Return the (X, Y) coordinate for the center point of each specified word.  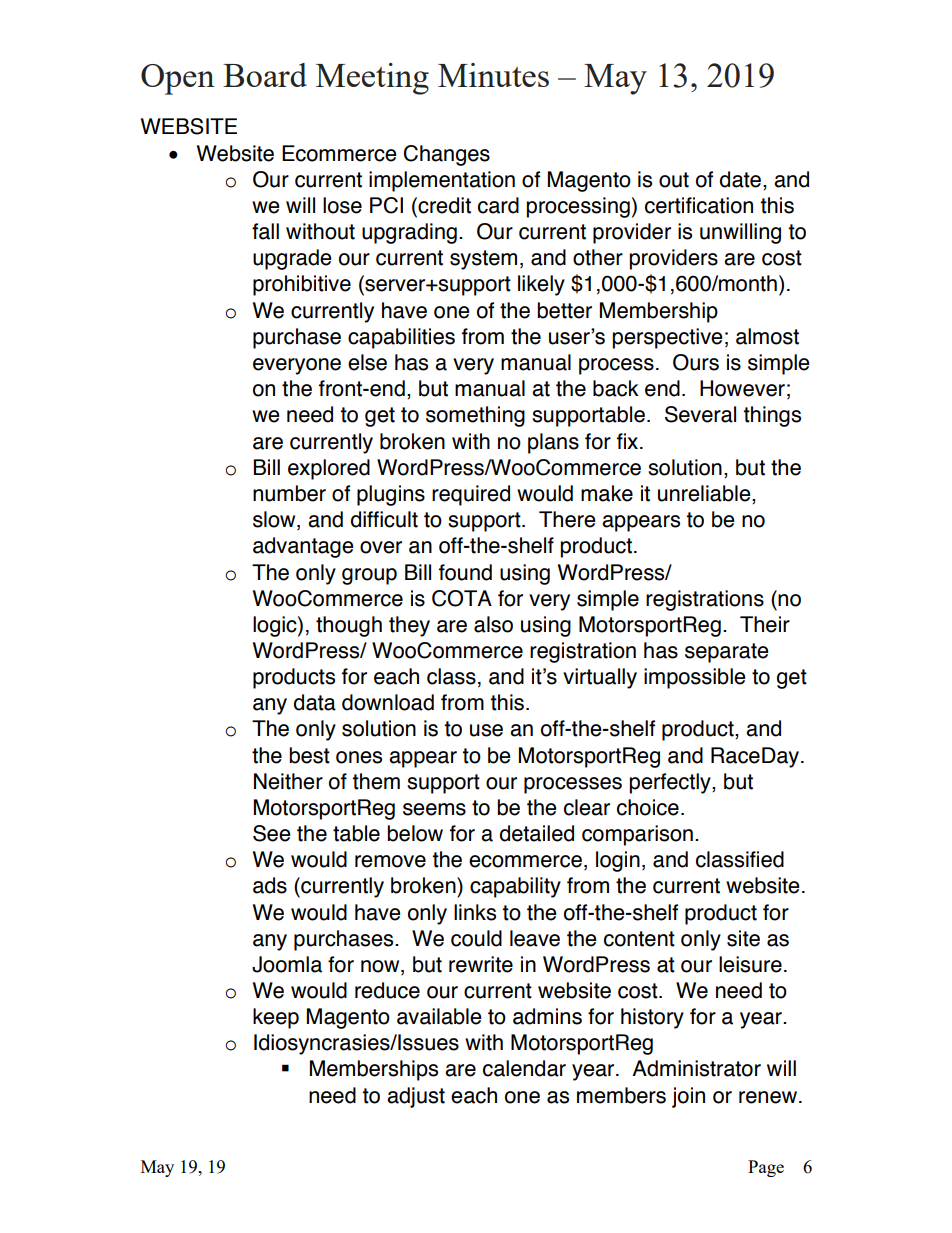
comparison (637, 835)
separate (726, 653)
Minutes (493, 75)
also (493, 624)
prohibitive (302, 285)
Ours (696, 362)
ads (270, 885)
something (475, 416)
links (475, 912)
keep (276, 1018)
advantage (303, 547)
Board (265, 75)
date (740, 179)
